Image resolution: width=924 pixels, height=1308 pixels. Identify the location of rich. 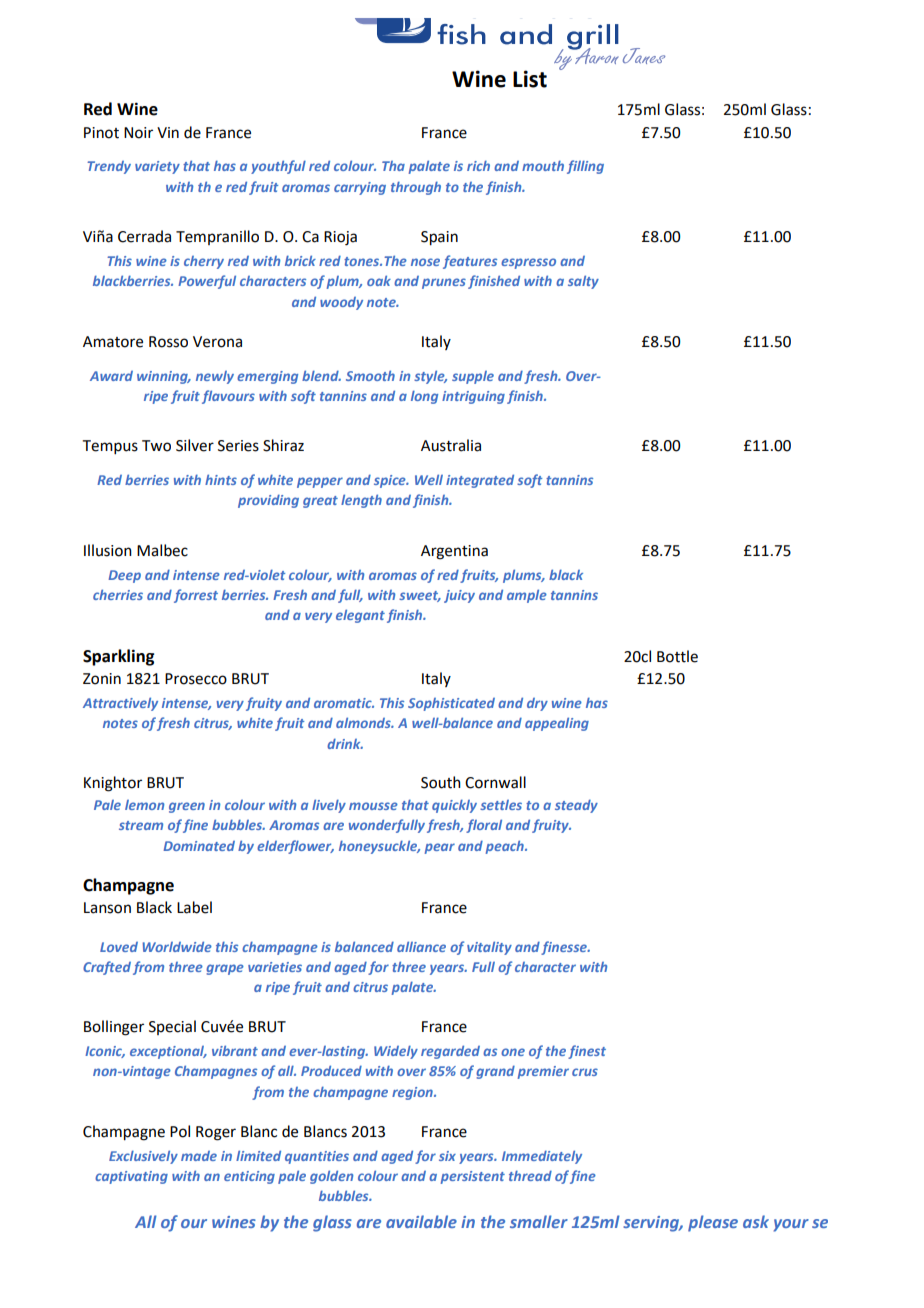
(478, 165).
